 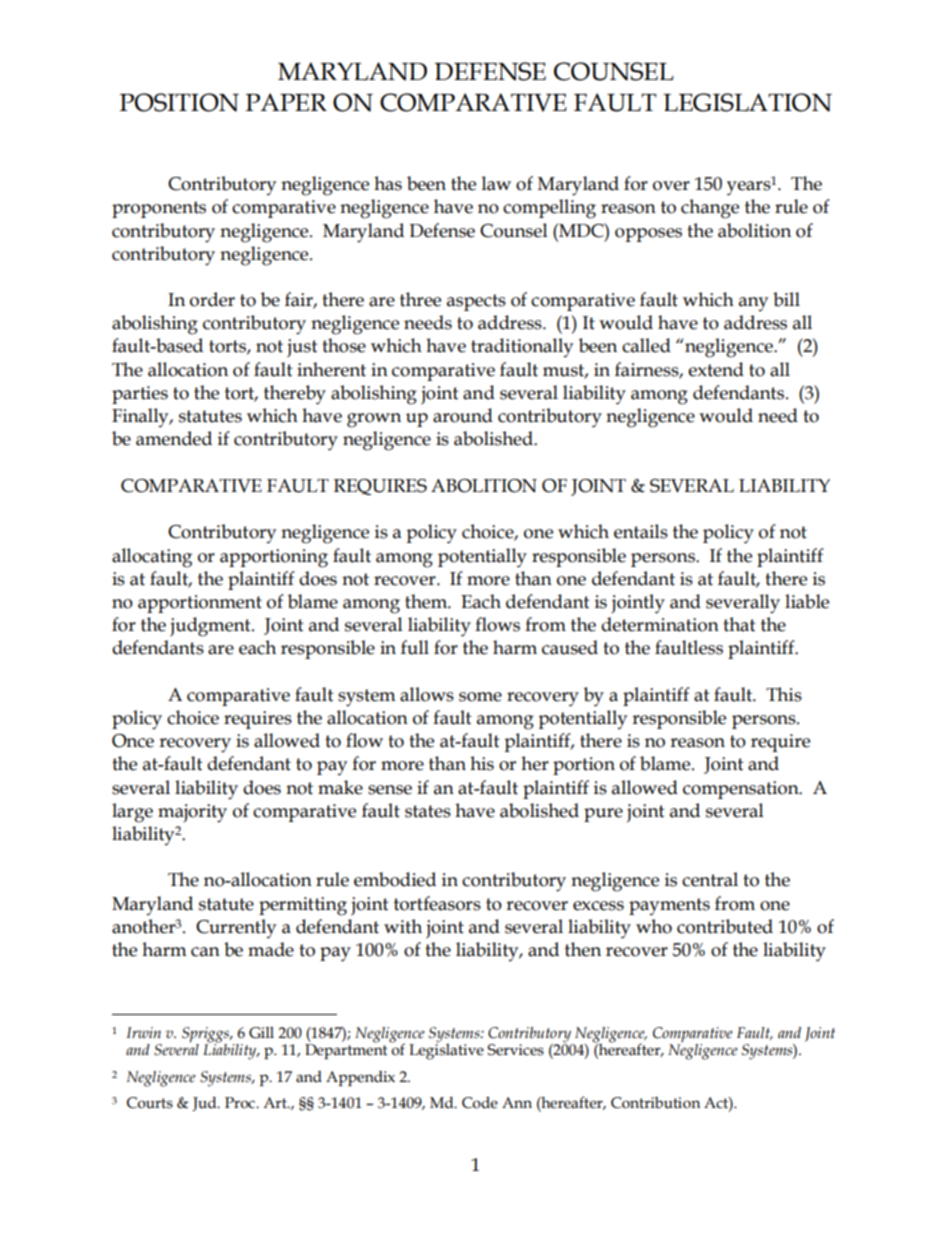 I want to click on LEGISLATION, so click(x=747, y=102).
